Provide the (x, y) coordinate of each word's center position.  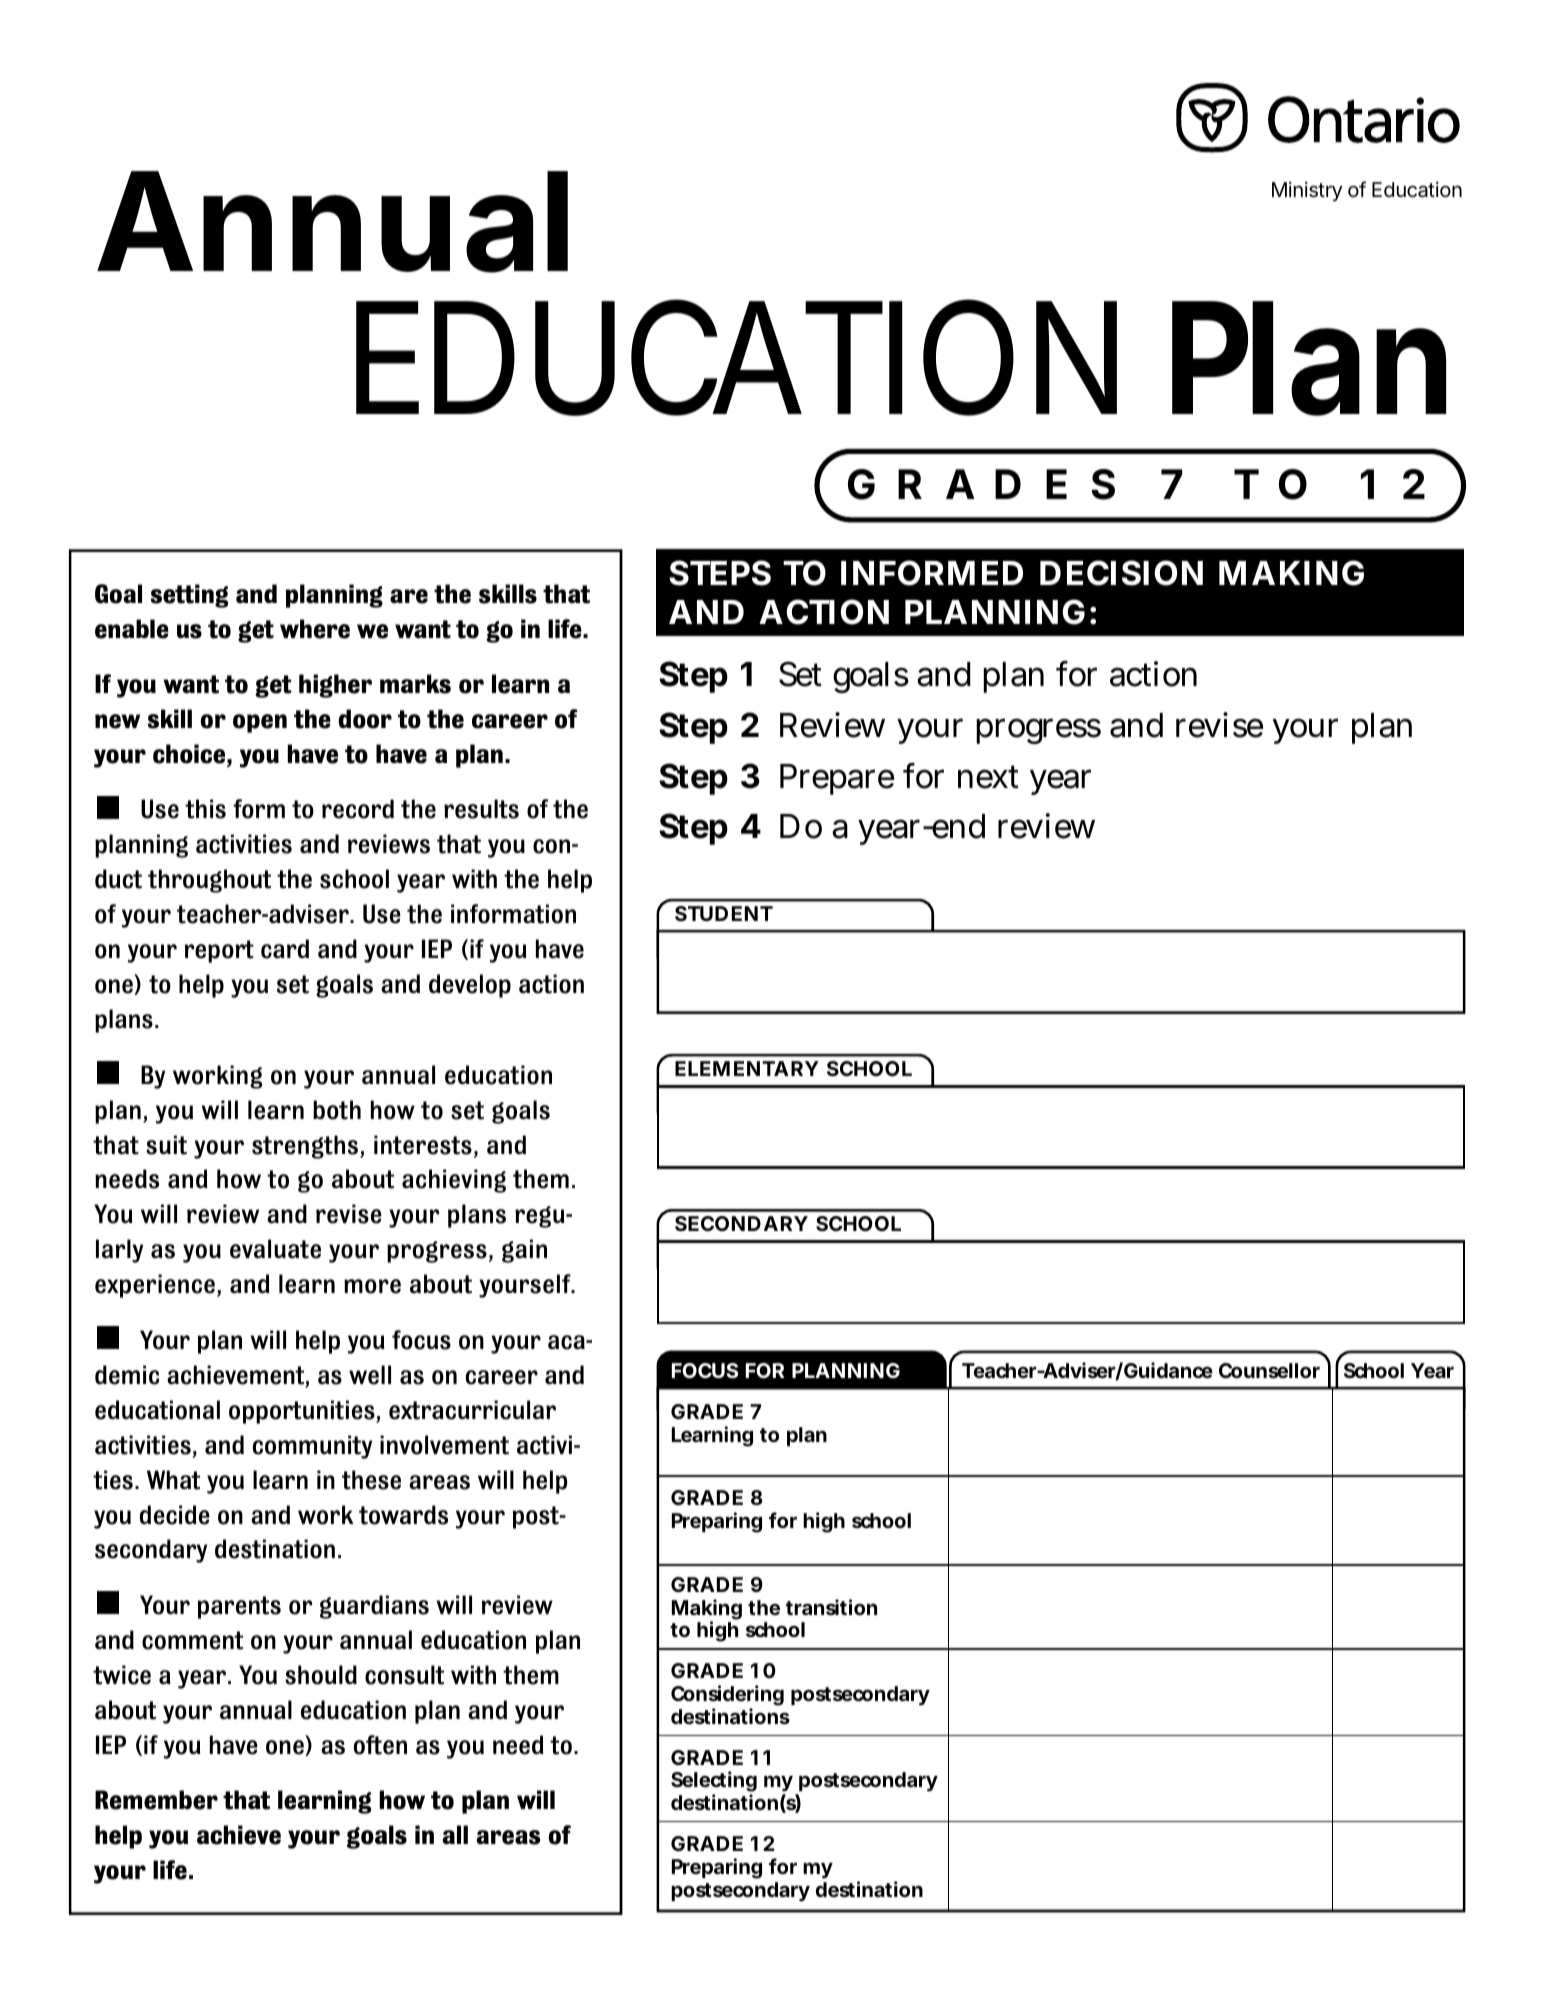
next (988, 777)
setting (189, 596)
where (315, 629)
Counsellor (1269, 1370)
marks (415, 684)
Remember (156, 1800)
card (285, 949)
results (481, 809)
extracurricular (472, 1410)
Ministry (1307, 191)
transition (831, 1607)
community (312, 1447)
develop (470, 986)
